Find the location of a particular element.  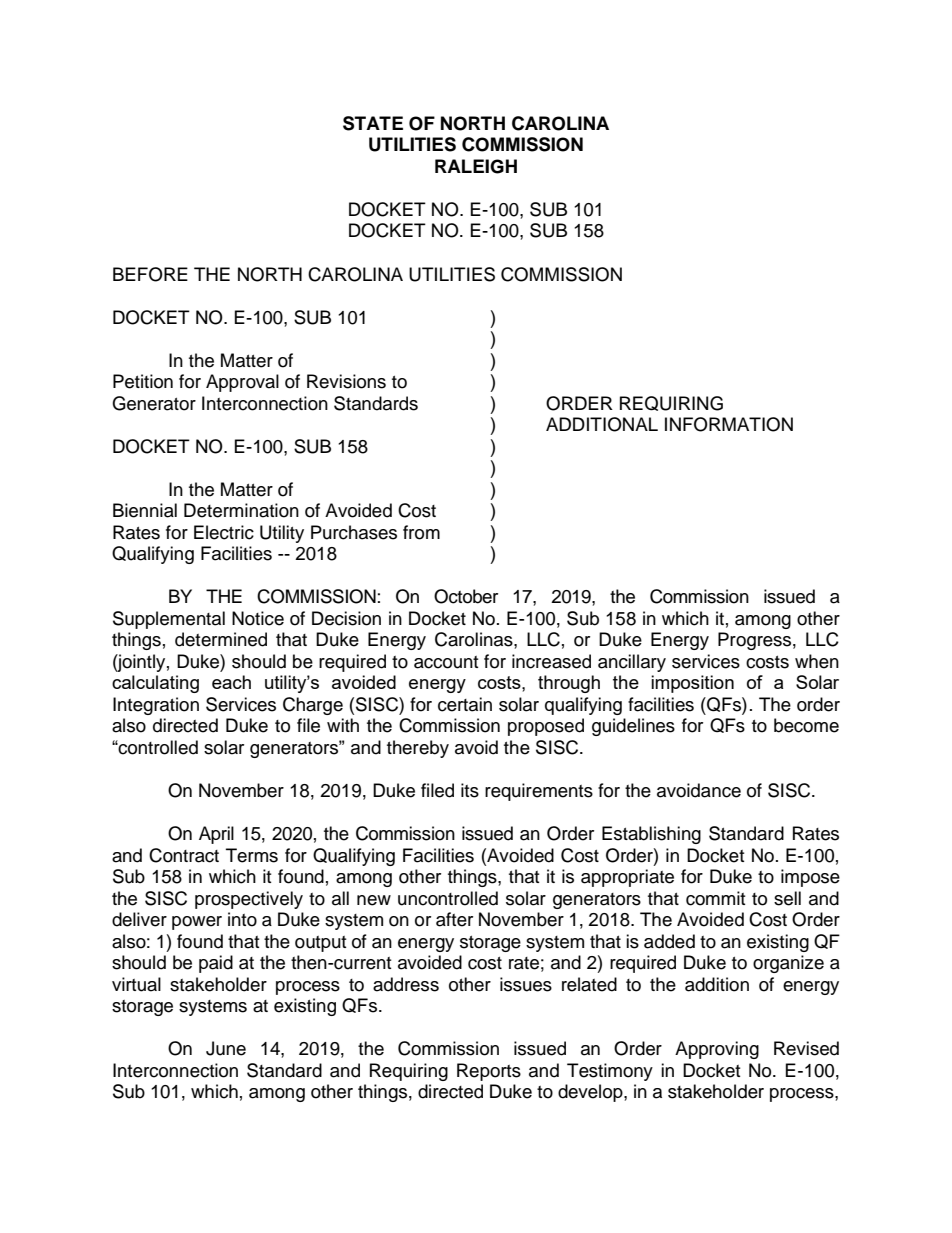

Integration is located at coordinates (156, 706).
